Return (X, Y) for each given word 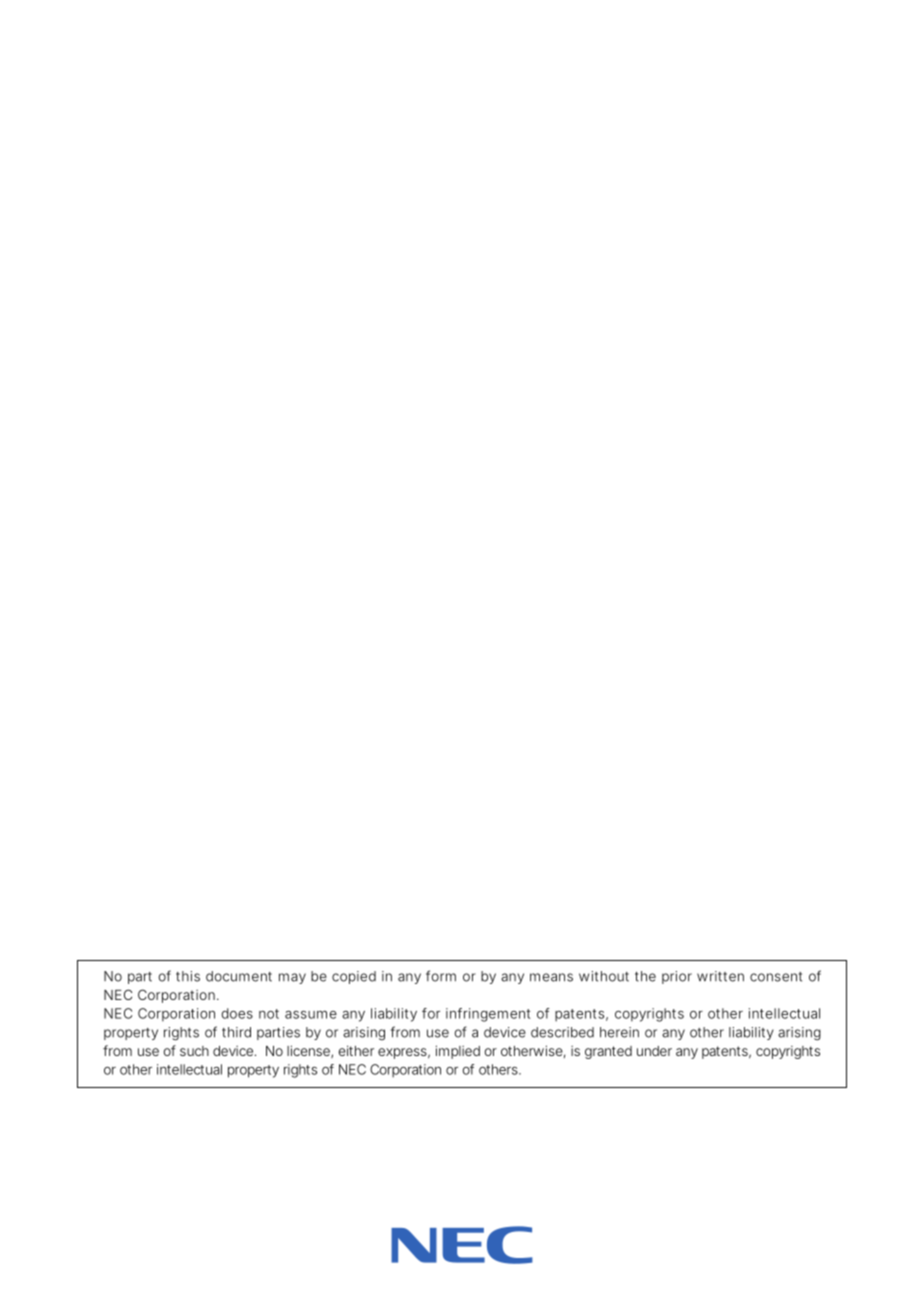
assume (311, 1015)
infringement (488, 1015)
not (269, 1014)
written (720, 976)
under (654, 1051)
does (237, 1013)
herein (619, 1032)
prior (677, 977)
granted (608, 1052)
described (562, 1032)
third (236, 1032)
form (441, 976)
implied (458, 1052)
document (239, 976)
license (308, 1050)
